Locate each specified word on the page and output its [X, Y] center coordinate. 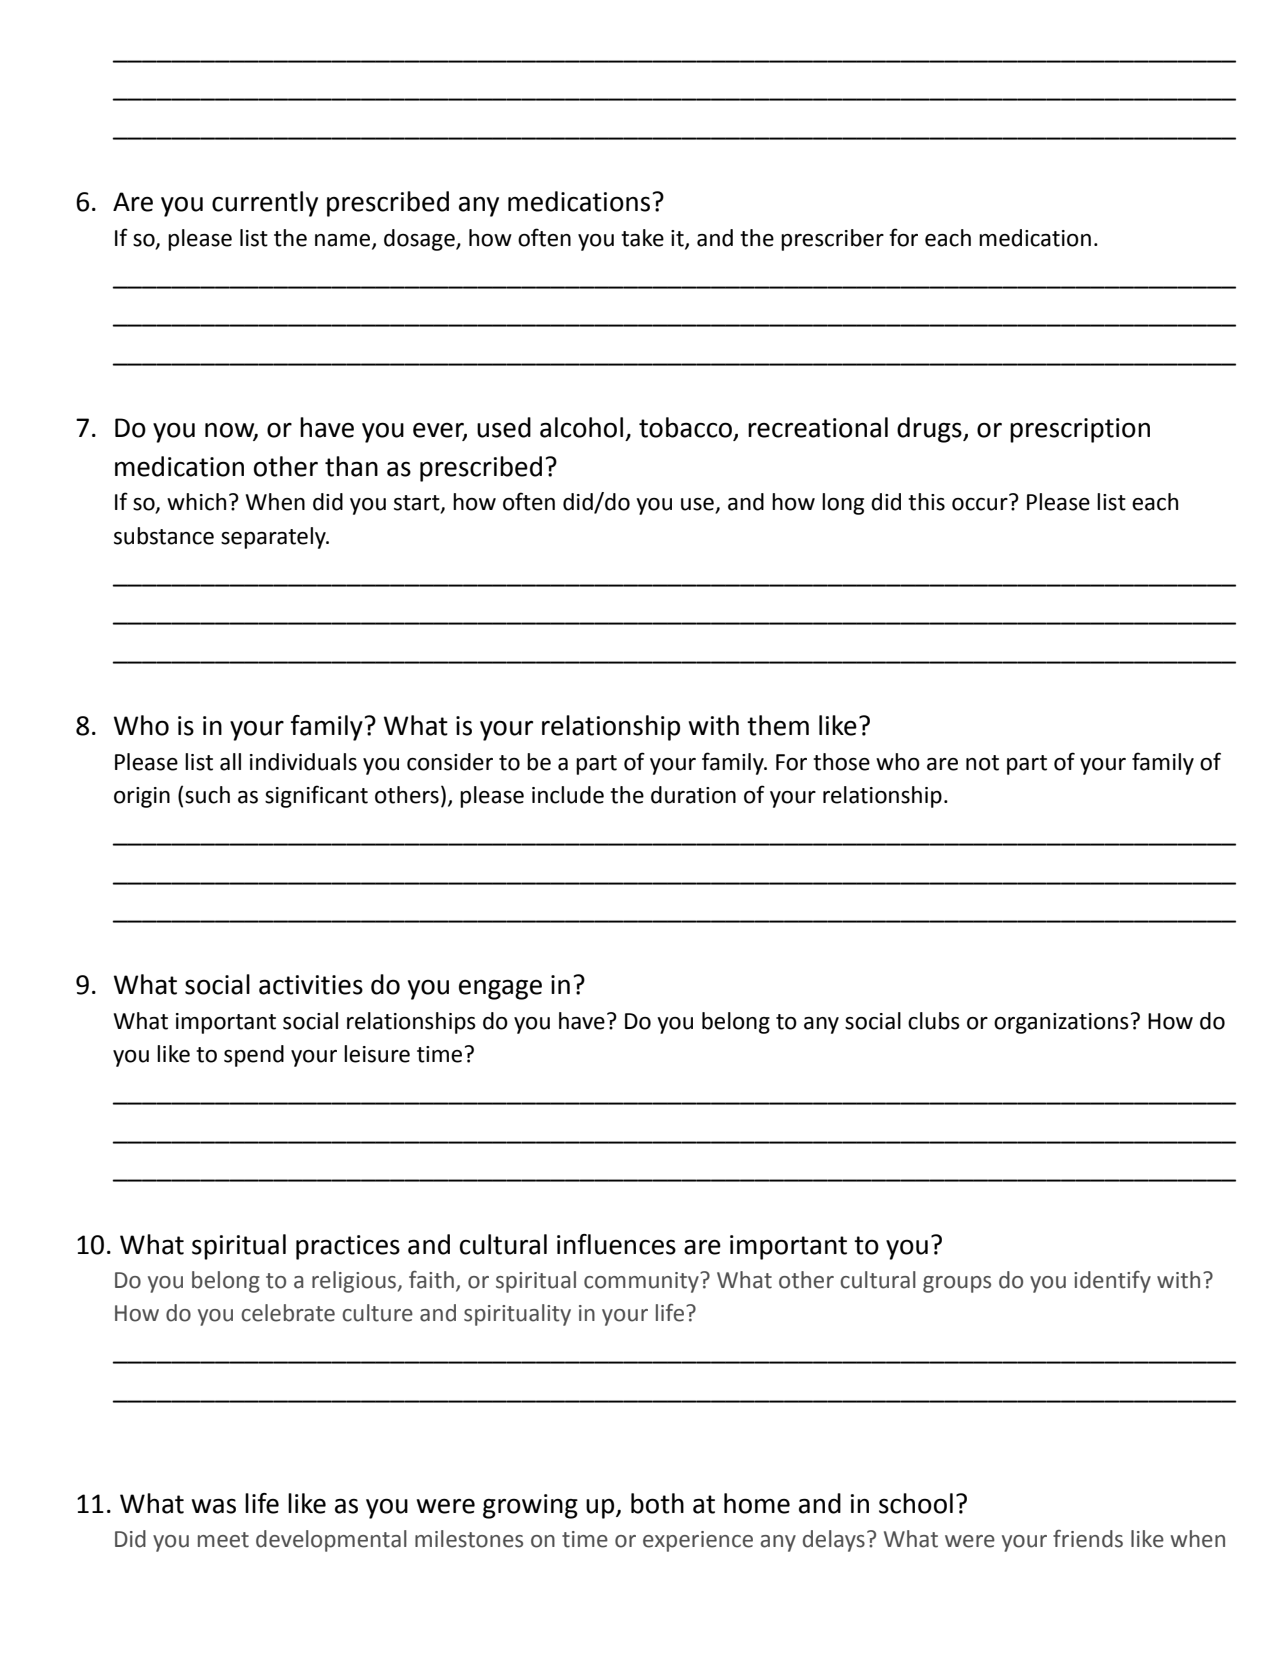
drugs [930, 430]
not [982, 763]
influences [616, 1244]
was [213, 1506]
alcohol [581, 427]
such [207, 795]
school [916, 1503]
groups [957, 1284]
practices [348, 1247]
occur [980, 504]
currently [265, 204]
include [568, 795]
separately [274, 538]
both [657, 1503]
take [642, 238]
